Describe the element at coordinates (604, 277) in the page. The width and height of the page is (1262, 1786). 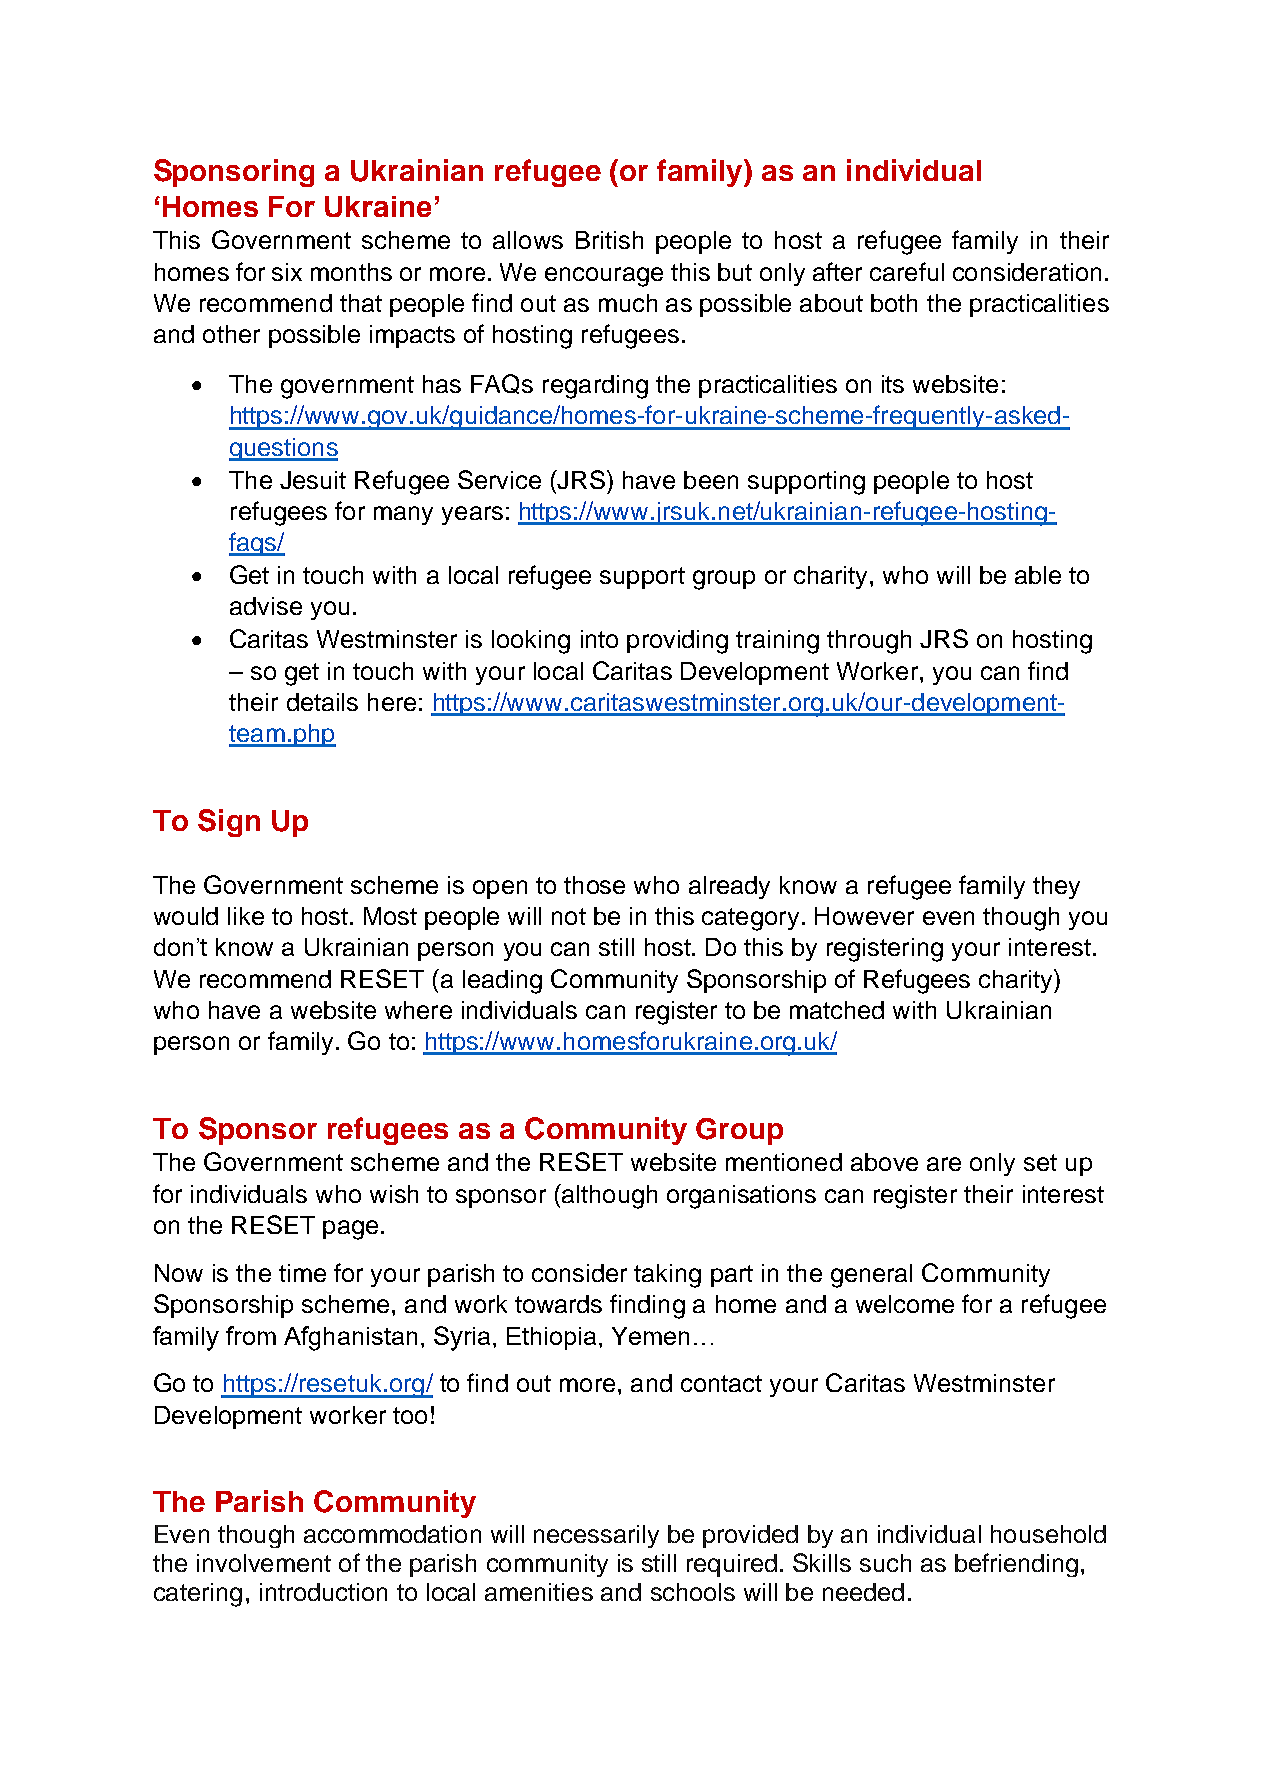
I see `encourage` at that location.
